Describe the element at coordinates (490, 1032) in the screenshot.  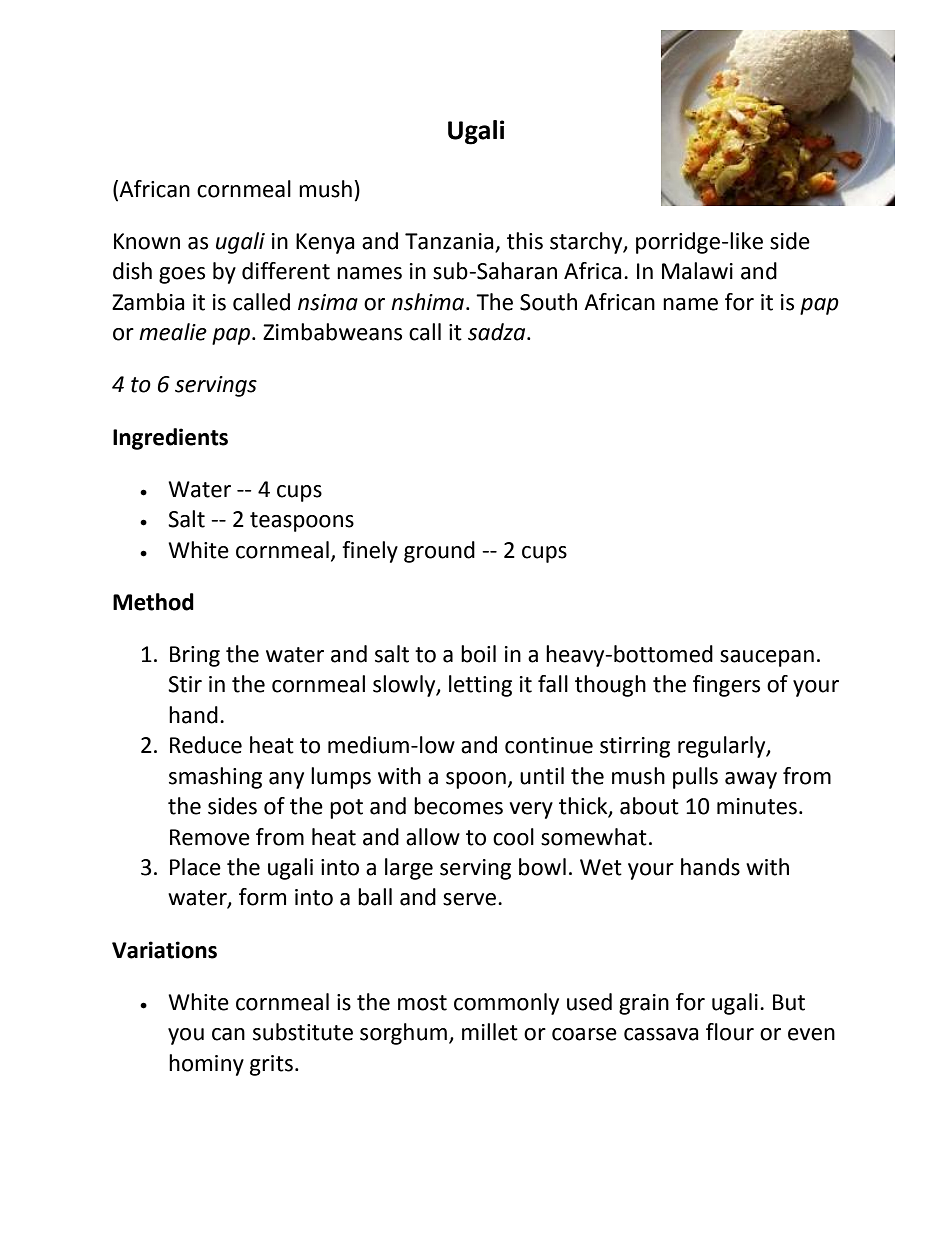
I see `millet` at that location.
